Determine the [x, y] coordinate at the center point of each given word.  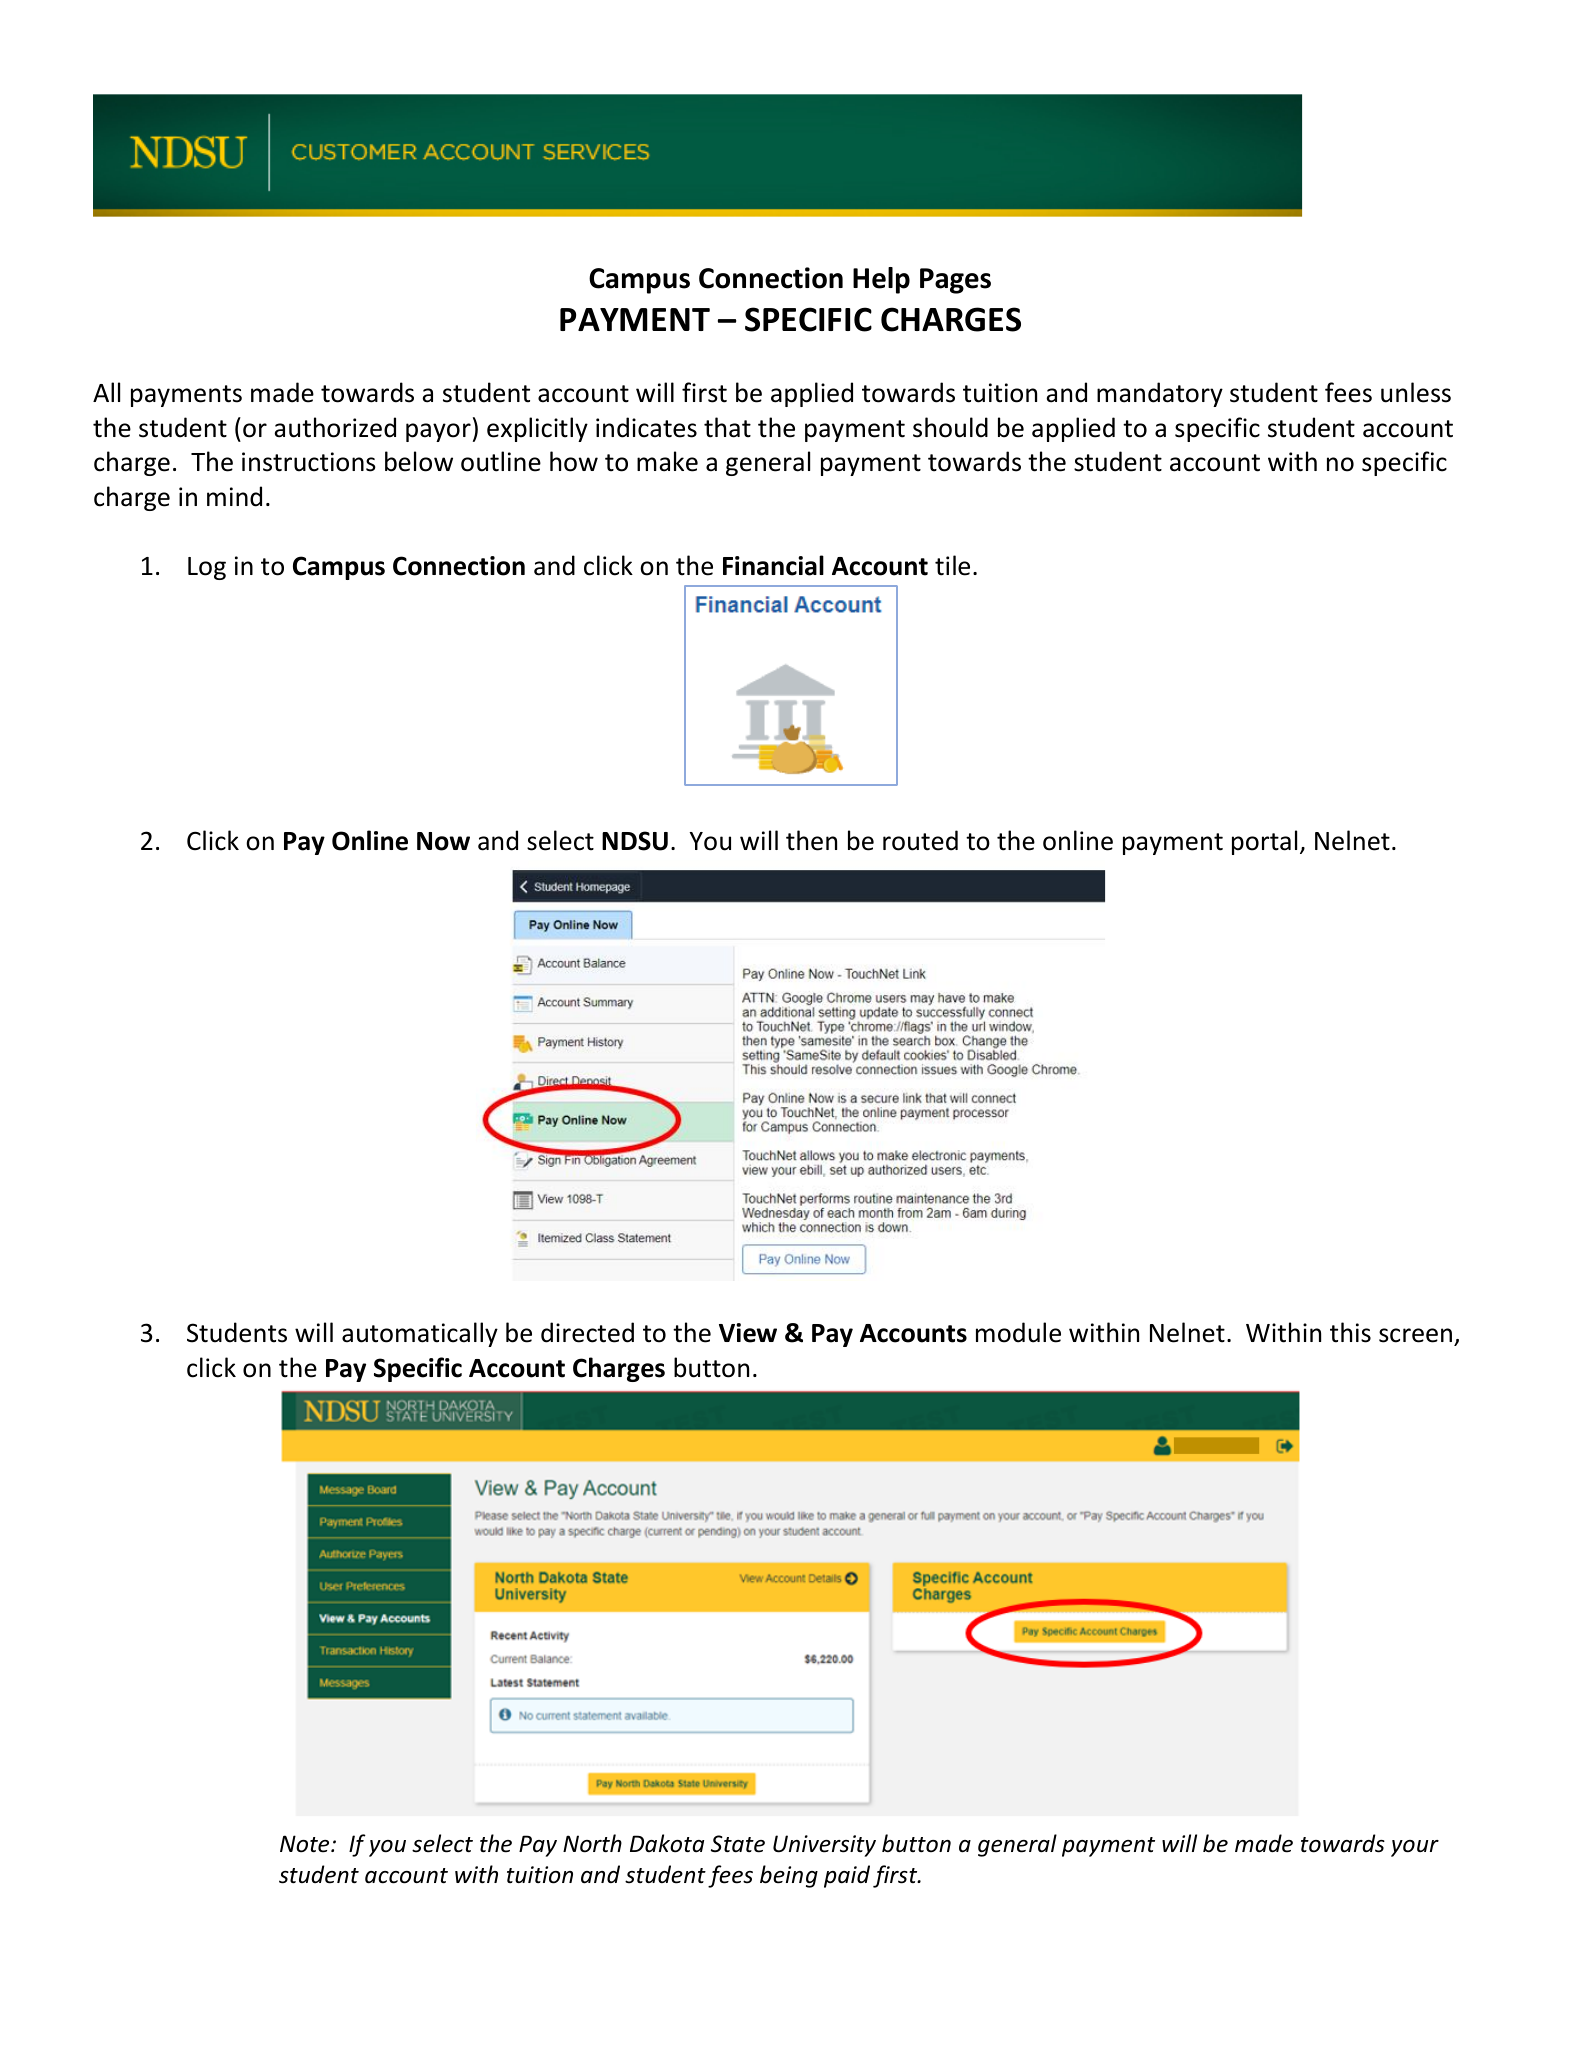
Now [443, 841]
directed [587, 1332]
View [748, 1333]
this [1350, 1332]
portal [1264, 842]
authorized [335, 427]
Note [306, 1844]
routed [920, 840]
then [811, 840]
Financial [773, 565]
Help [881, 280]
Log [207, 568]
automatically [420, 1334]
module [1018, 1332]
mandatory [1160, 394]
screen [1415, 1335]
